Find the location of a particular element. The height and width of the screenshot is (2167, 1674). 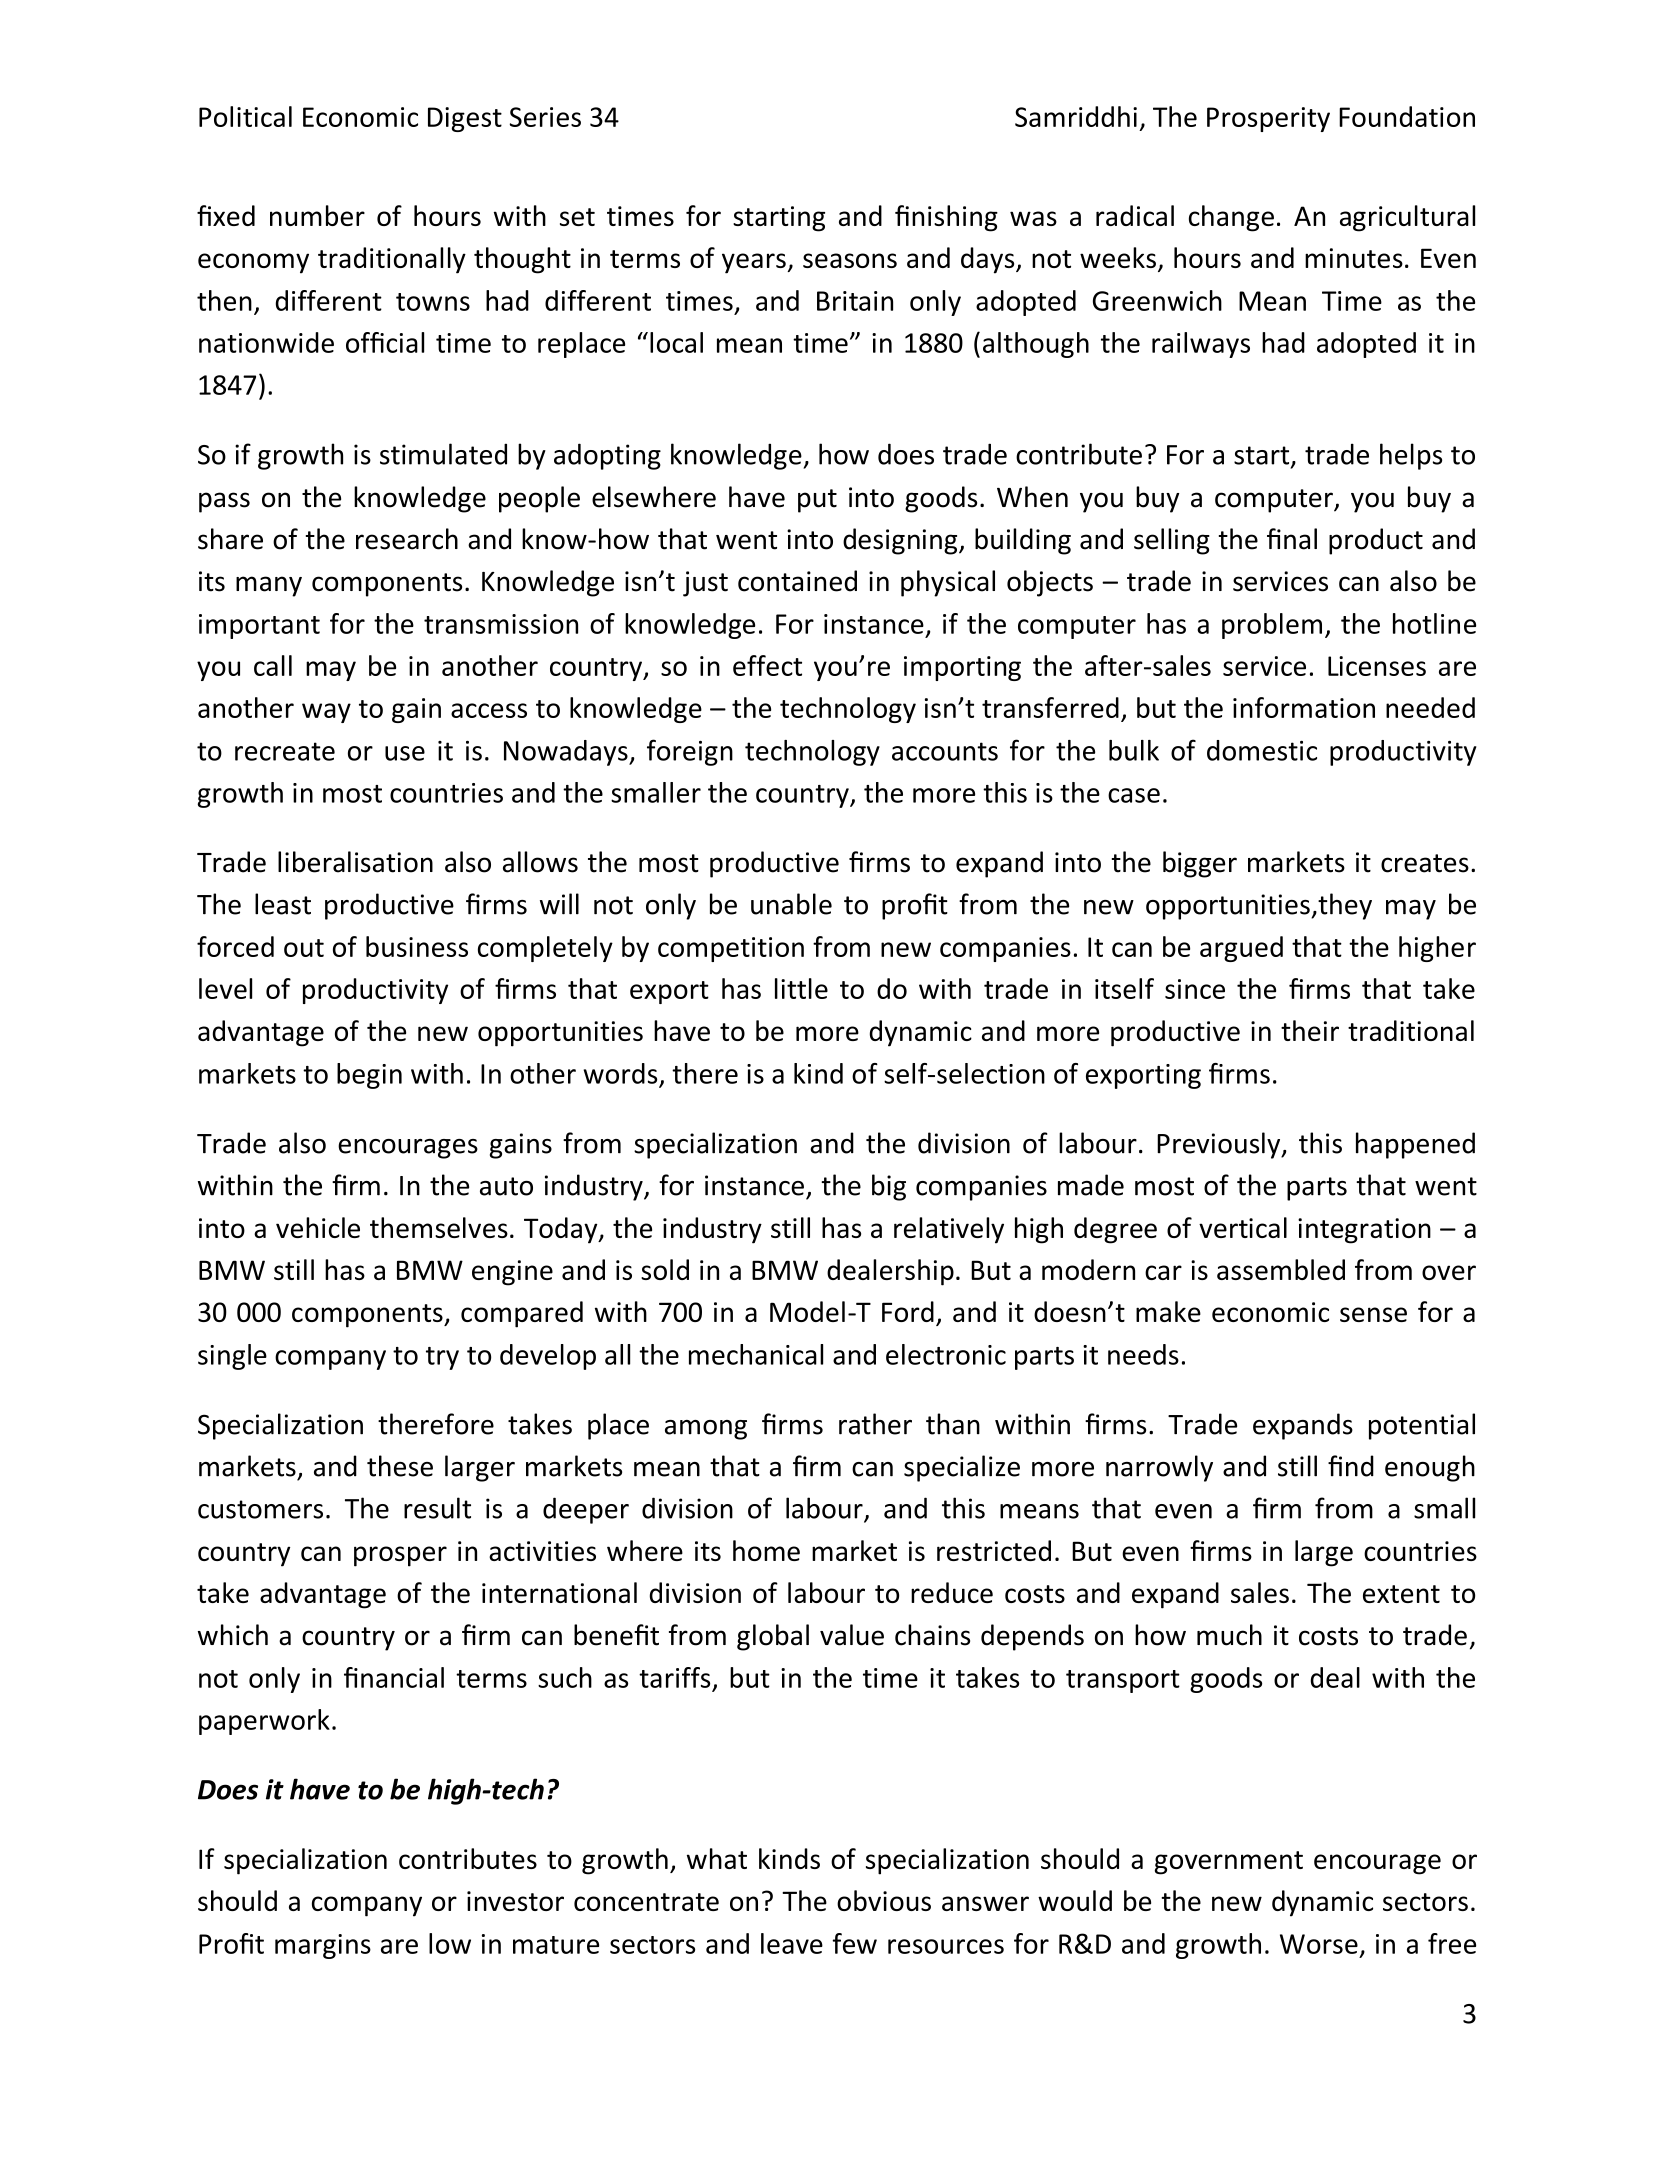

seasons is located at coordinates (850, 260).
